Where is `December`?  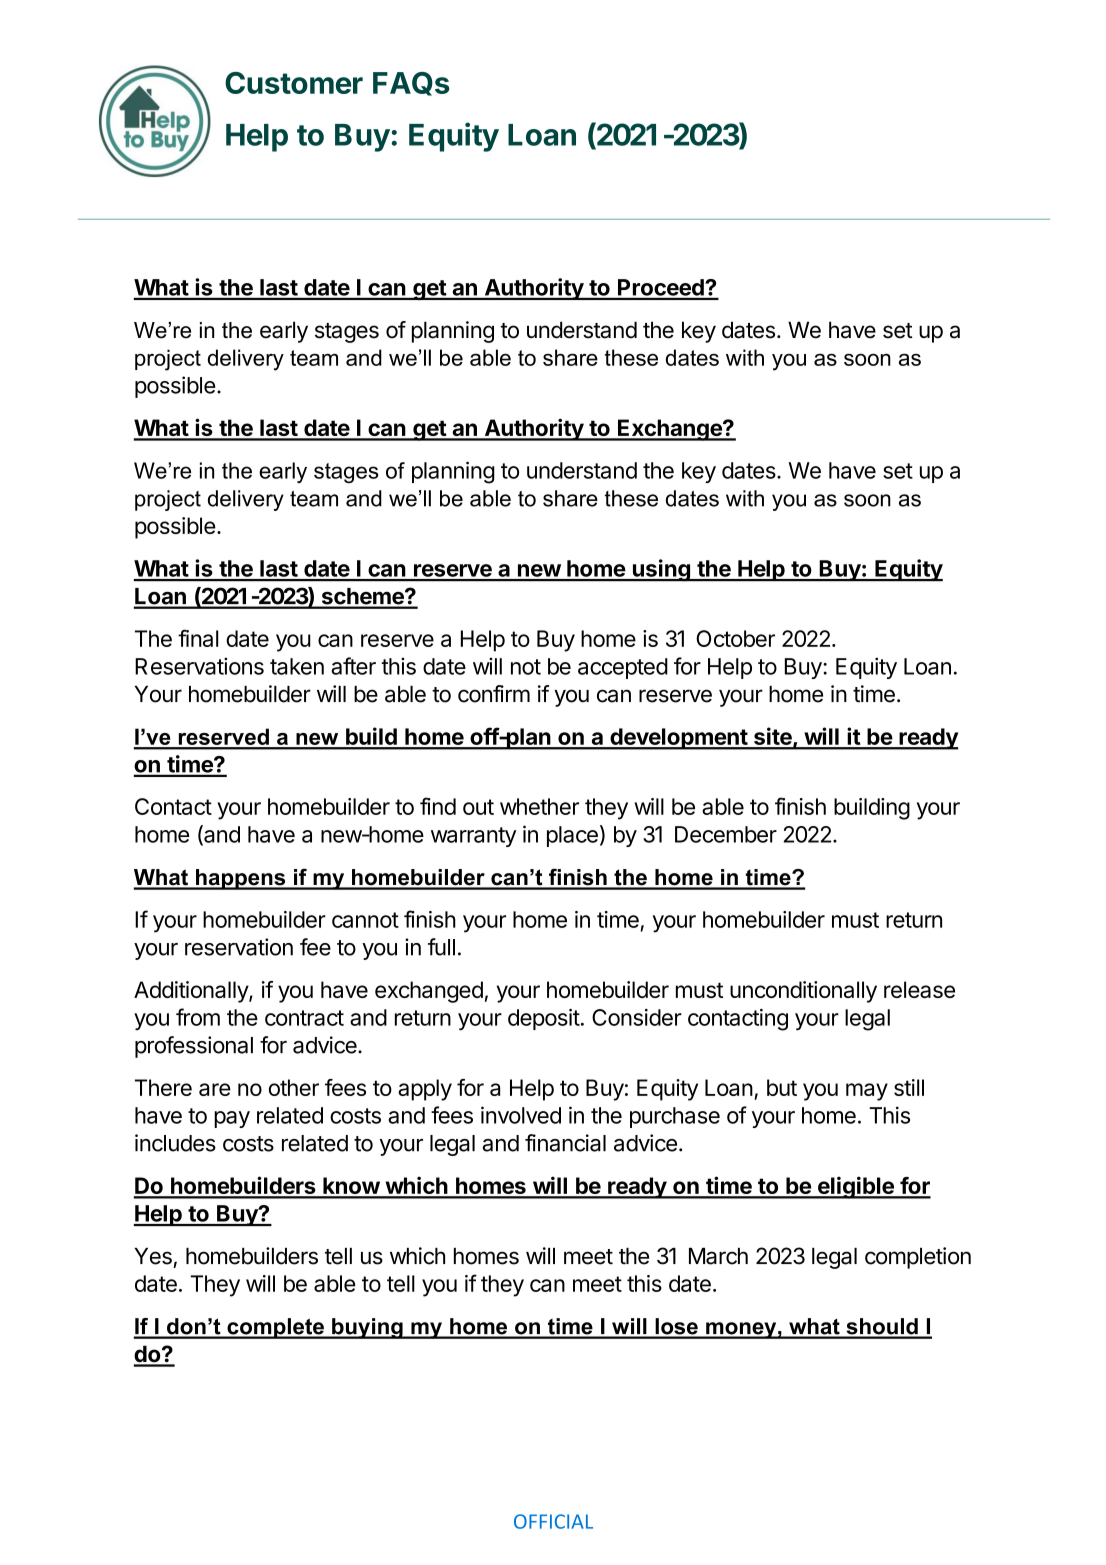
December is located at coordinates (726, 834).
